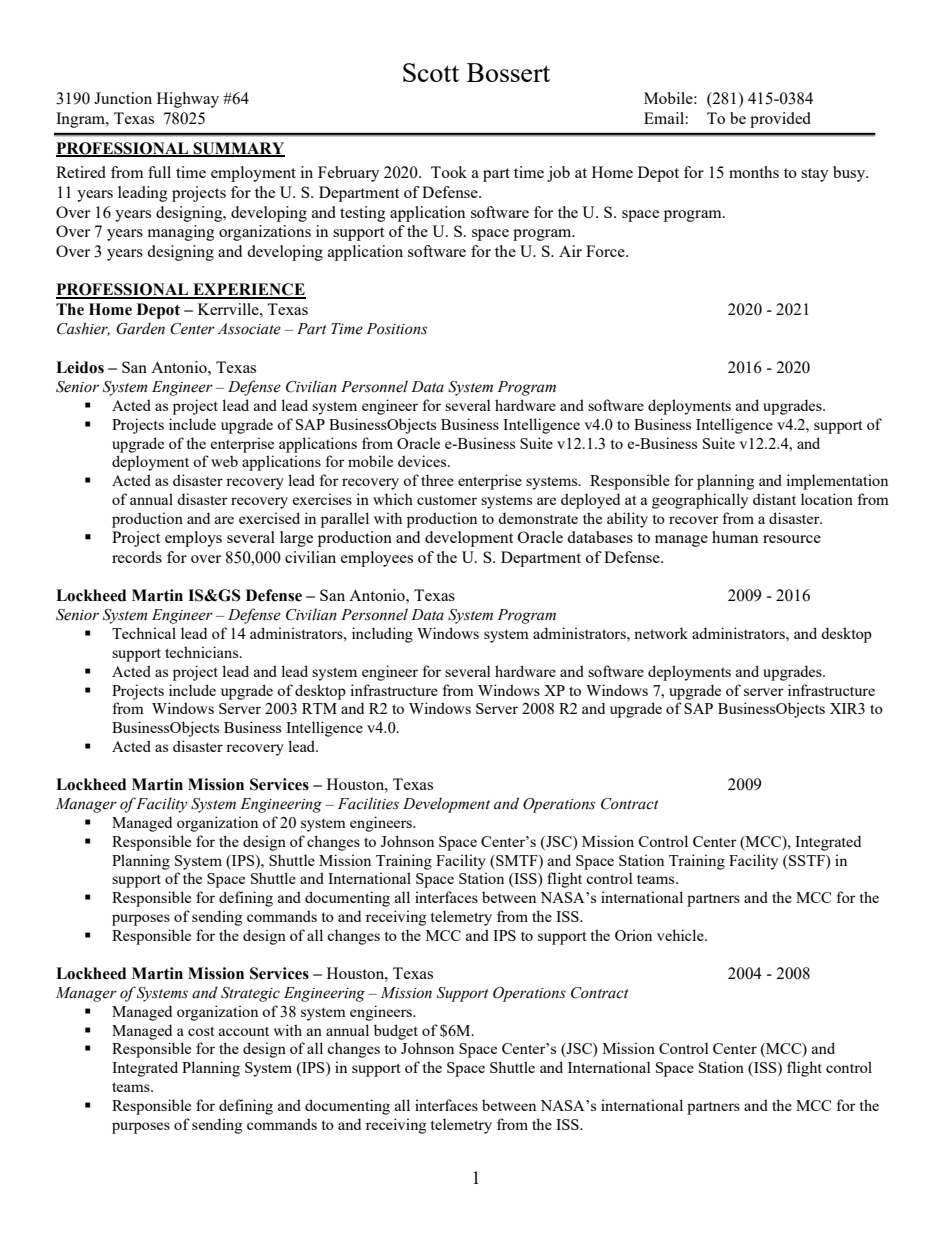  What do you see at coordinates (606, 251) in the page?
I see `Force` at bounding box center [606, 251].
